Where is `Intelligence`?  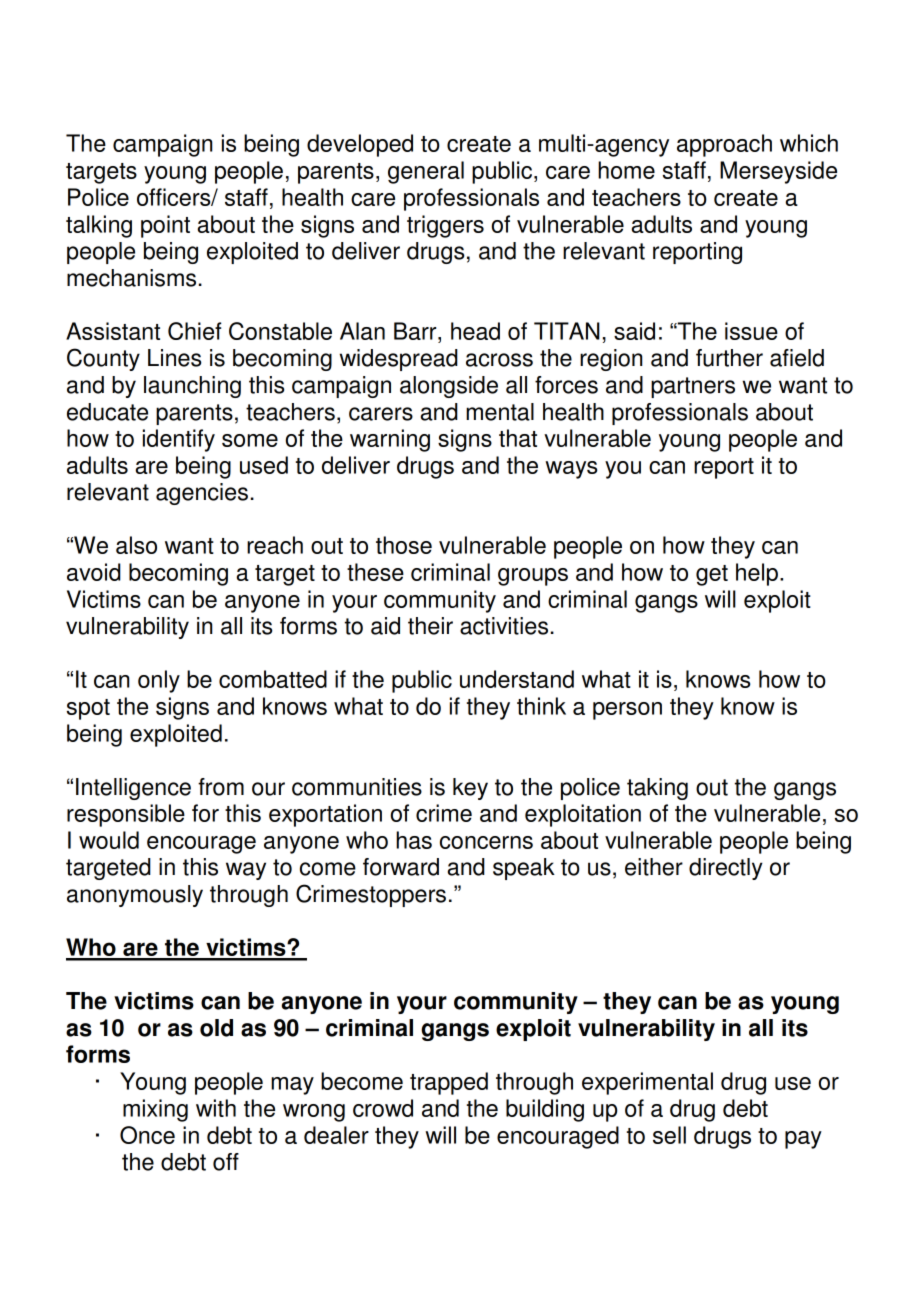 Intelligence is located at coordinates (133, 789).
